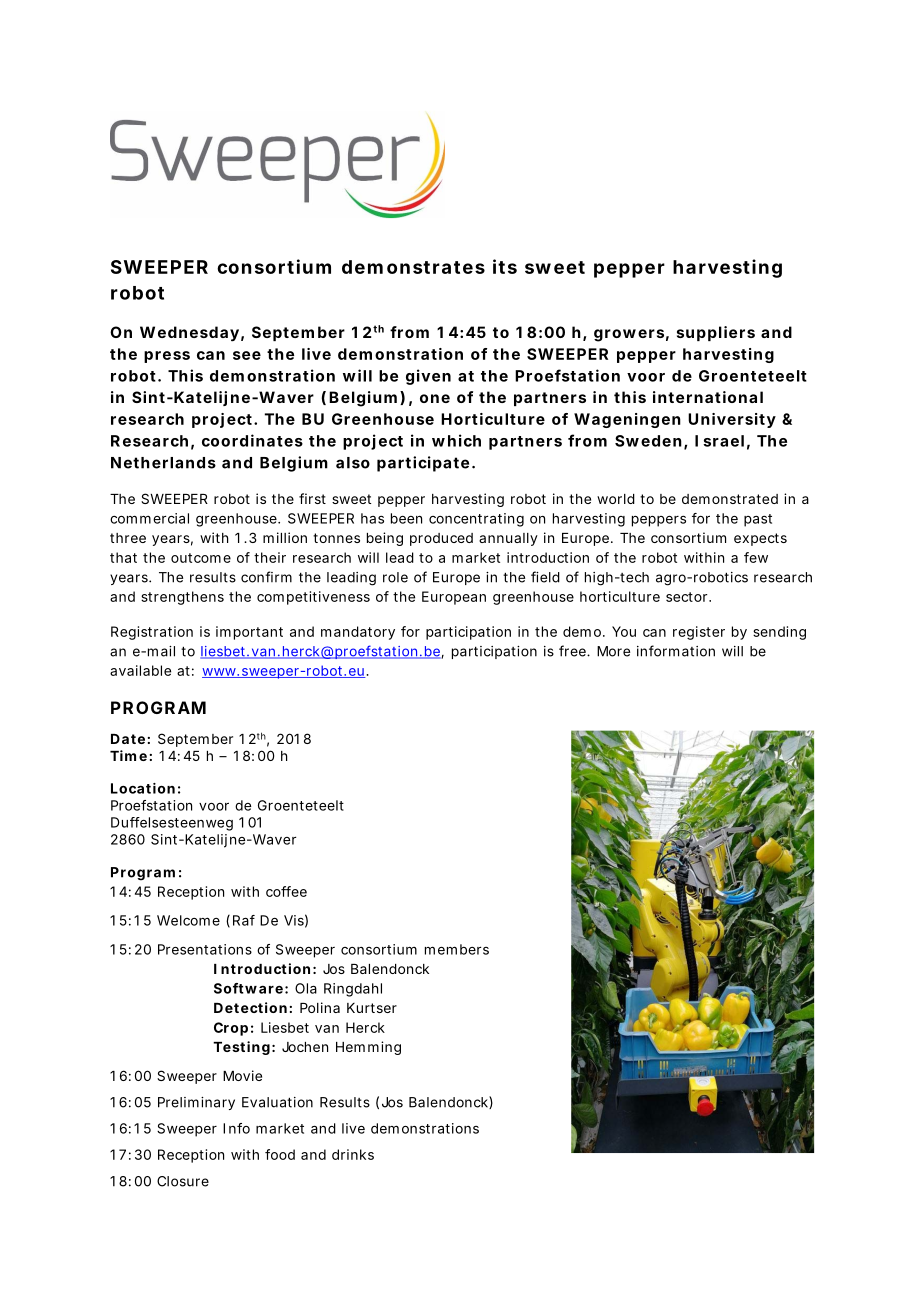  I want to click on drinks, so click(353, 1154).
